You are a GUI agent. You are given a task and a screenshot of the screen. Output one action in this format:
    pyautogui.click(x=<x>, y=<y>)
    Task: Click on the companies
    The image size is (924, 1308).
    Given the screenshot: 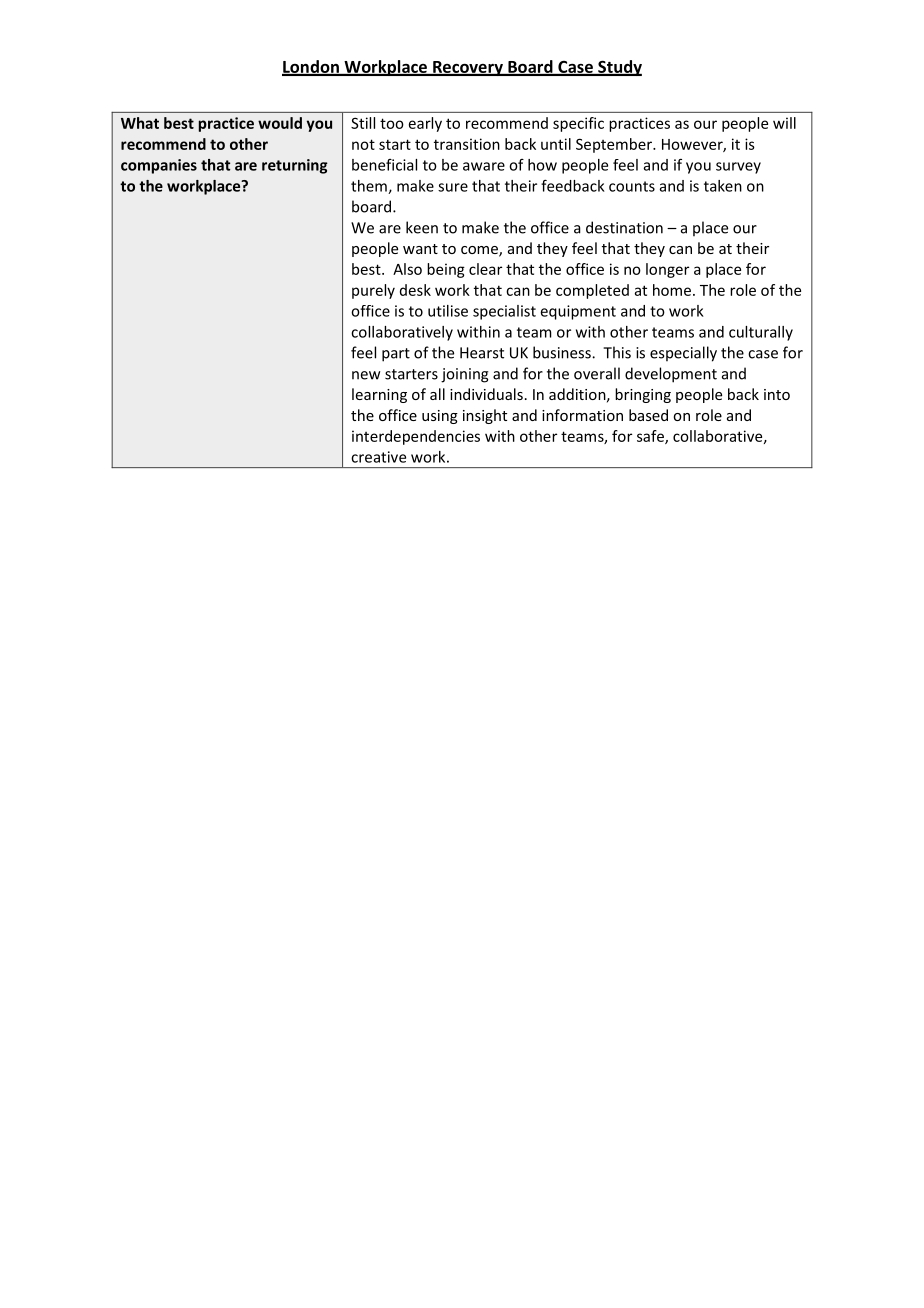 What is the action you would take?
    pyautogui.click(x=159, y=166)
